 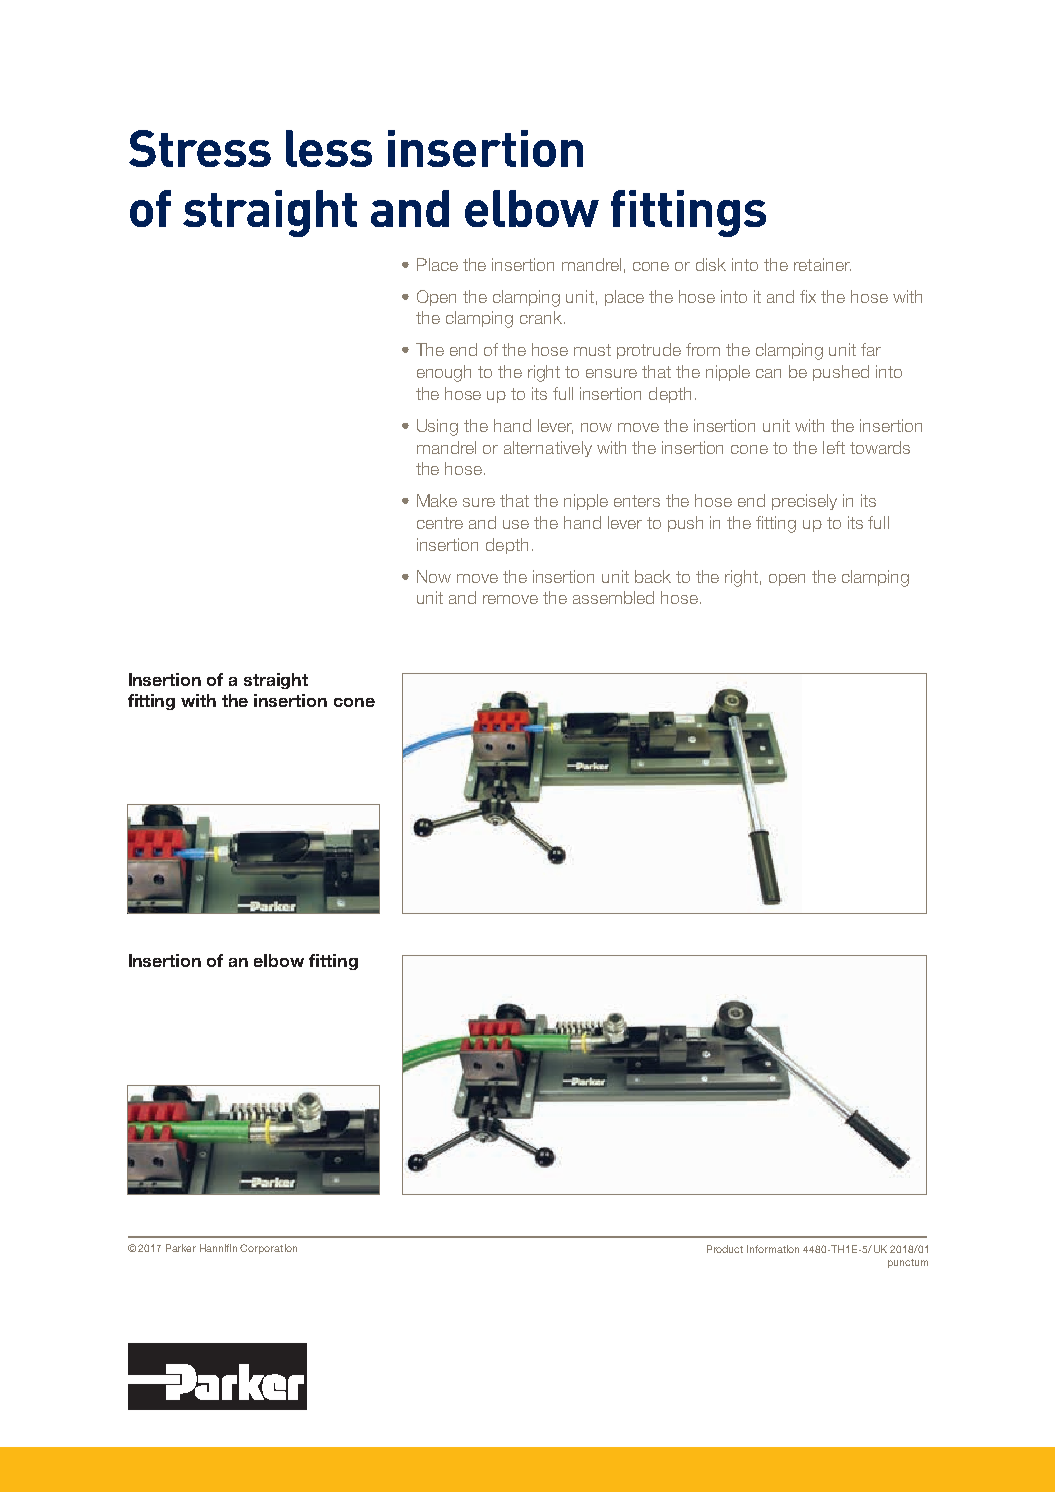 What do you see at coordinates (181, 1248) in the screenshot?
I see `Parker` at bounding box center [181, 1248].
